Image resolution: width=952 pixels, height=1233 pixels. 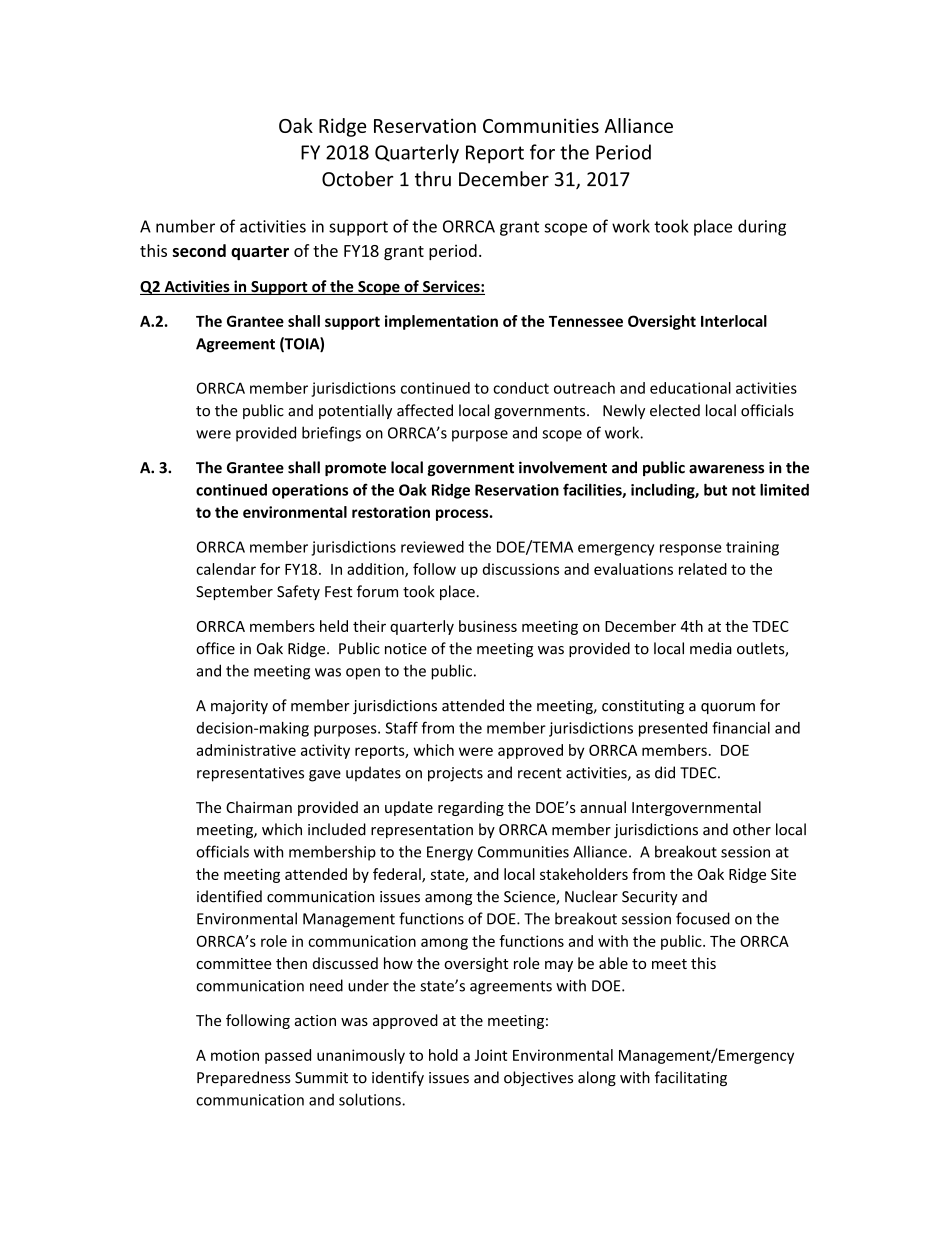 What do you see at coordinates (762, 227) in the screenshot?
I see `during` at bounding box center [762, 227].
